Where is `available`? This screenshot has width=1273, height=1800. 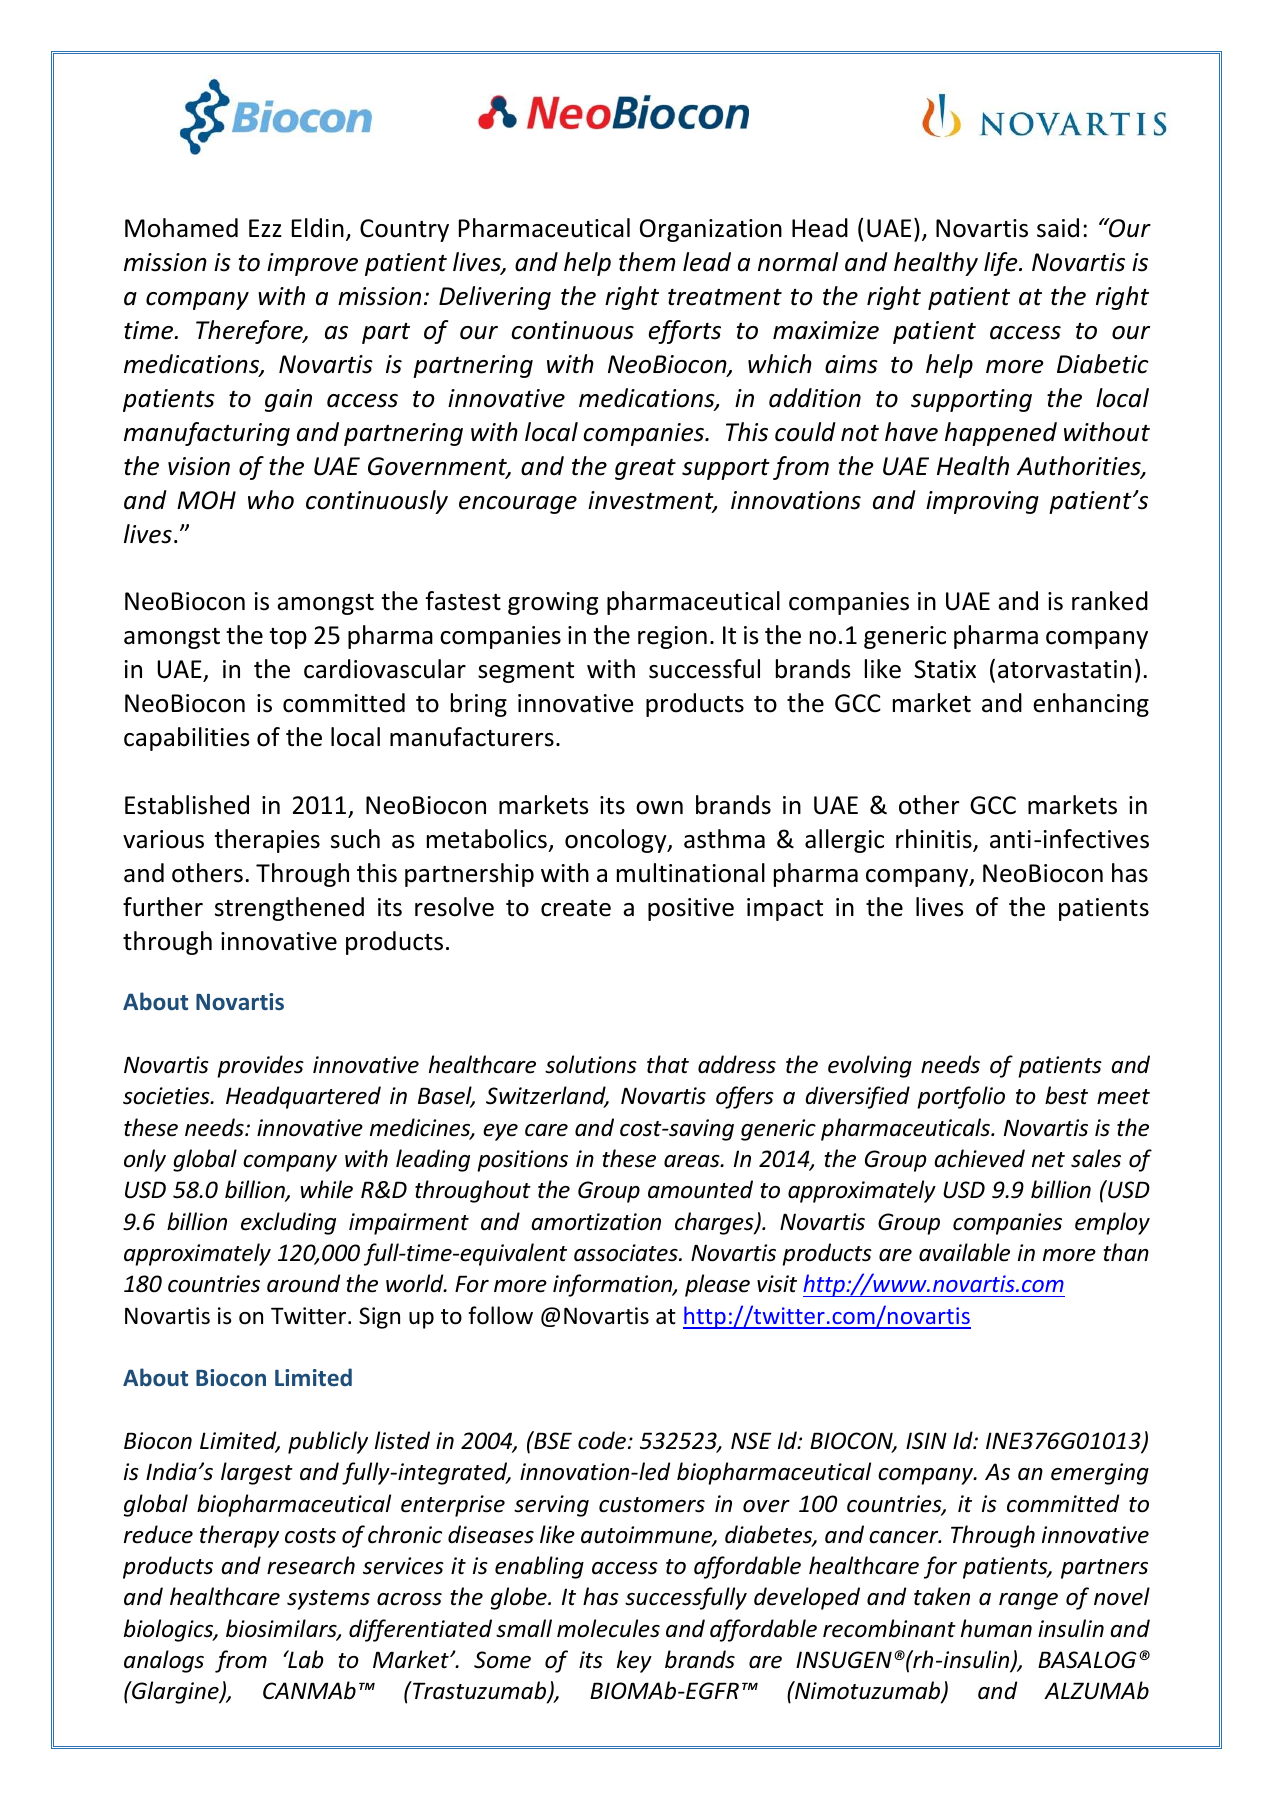
available is located at coordinates (964, 1252).
